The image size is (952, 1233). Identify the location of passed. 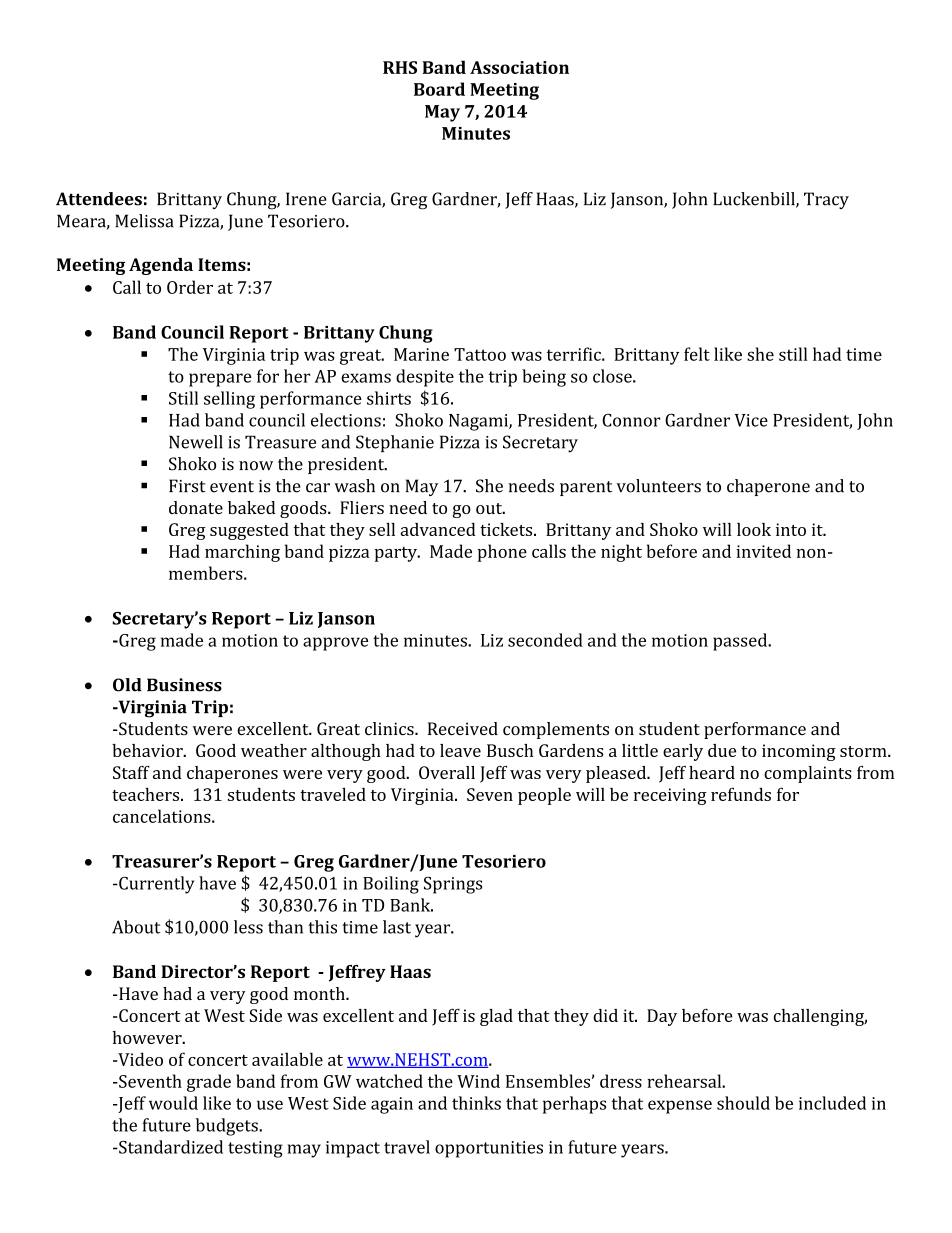
(741, 642).
